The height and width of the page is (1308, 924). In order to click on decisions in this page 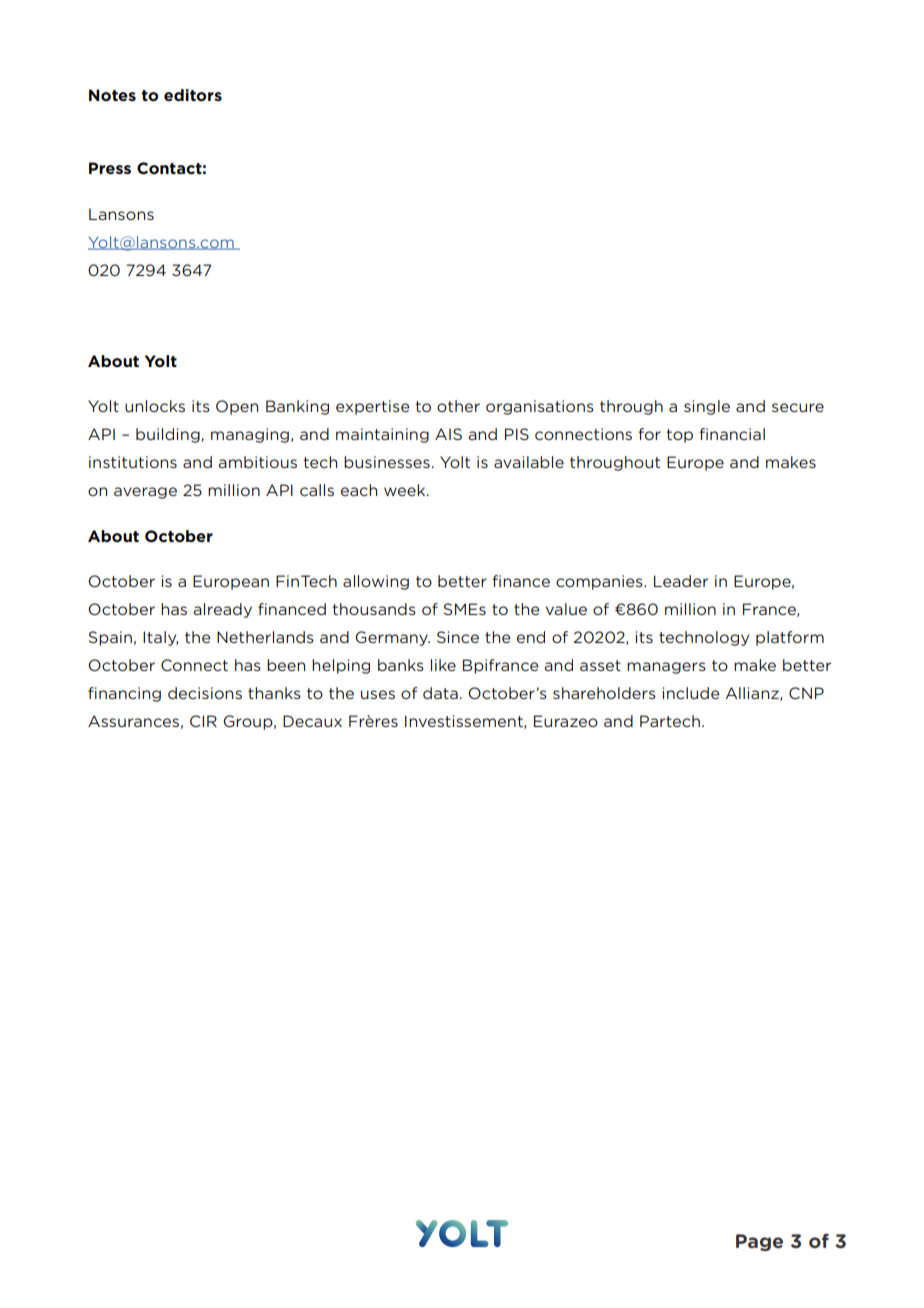, I will do `click(205, 693)`.
